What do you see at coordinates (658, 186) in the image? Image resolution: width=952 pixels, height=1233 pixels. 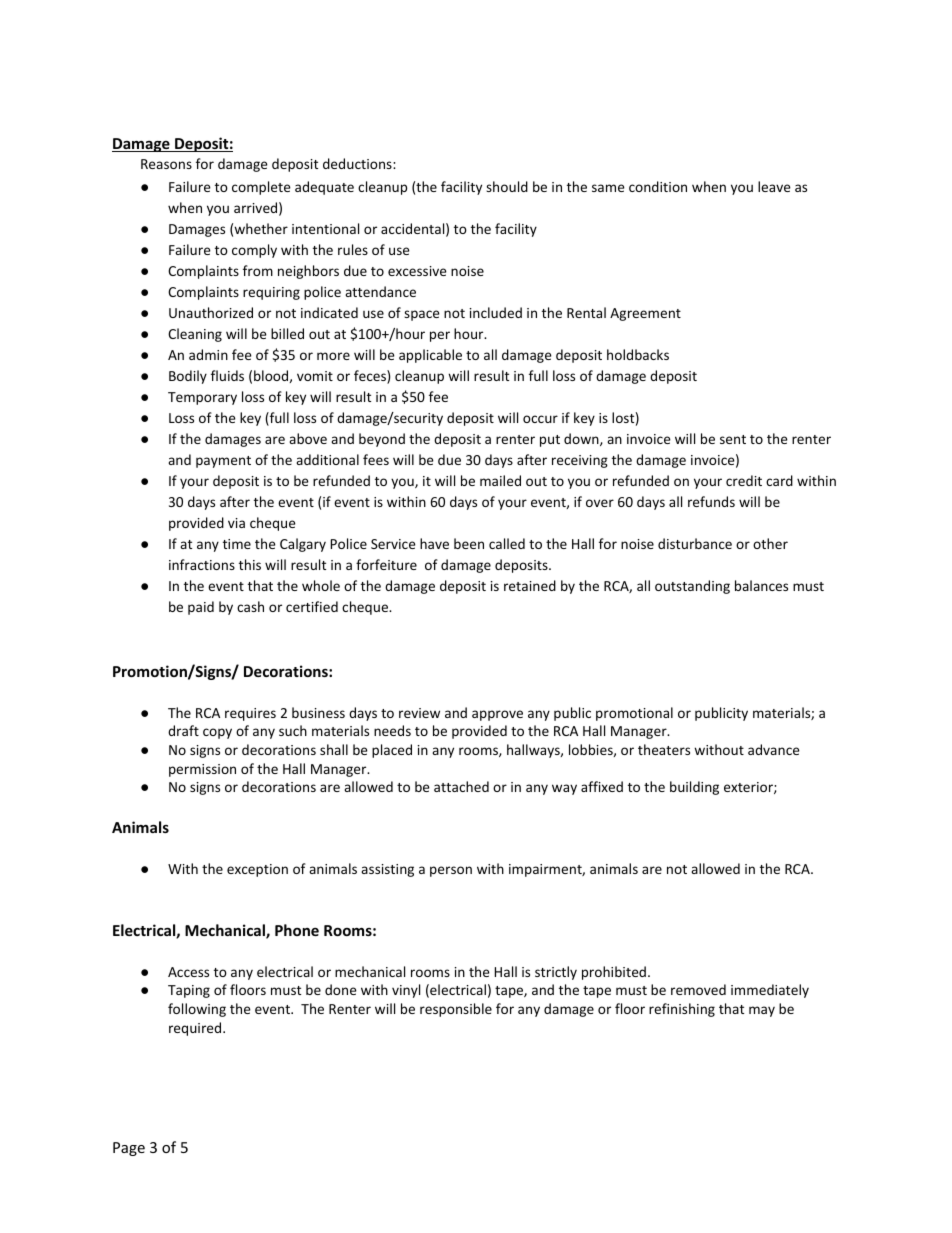 I see `condition` at bounding box center [658, 186].
